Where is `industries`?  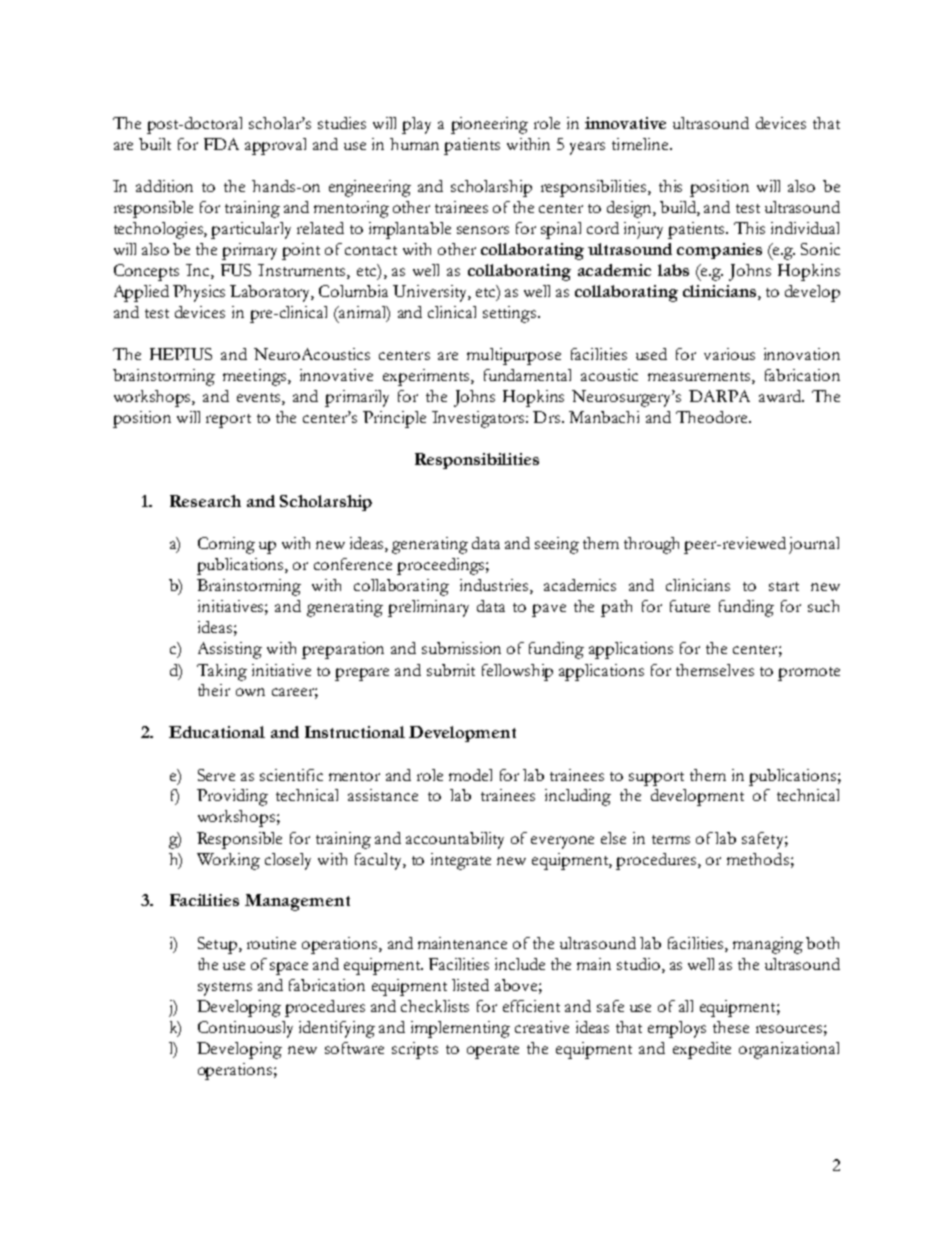 industries is located at coordinates (494, 585).
